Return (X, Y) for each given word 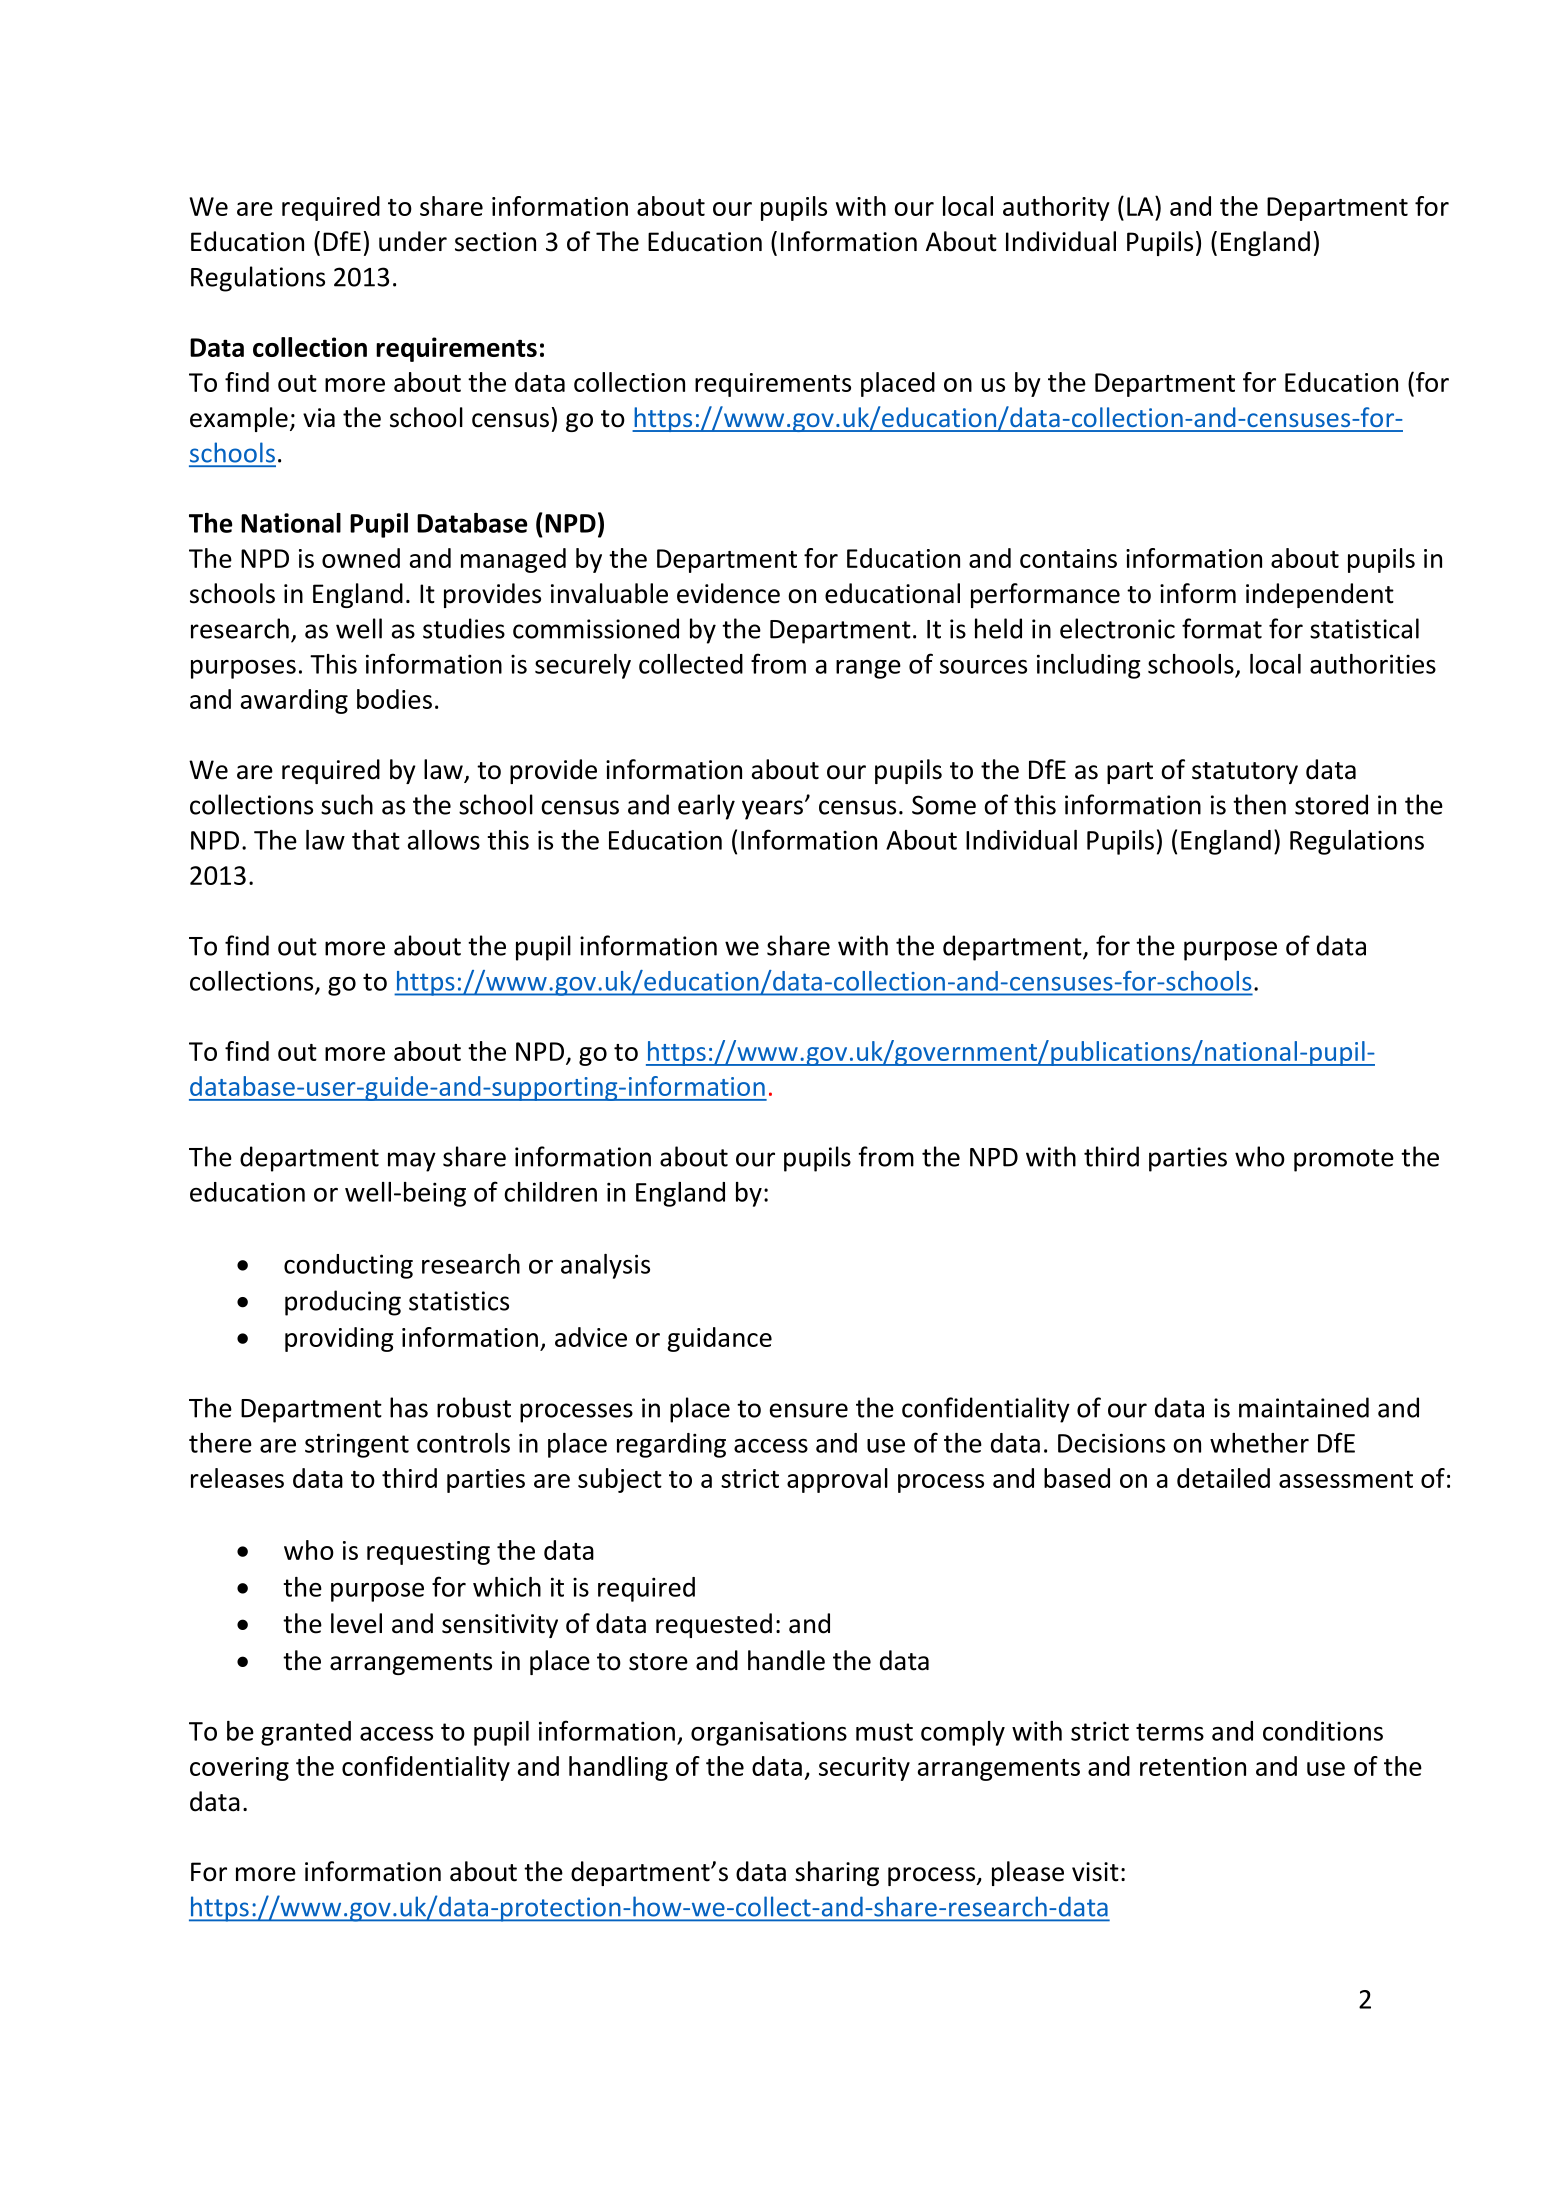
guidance (719, 1339)
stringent (357, 1445)
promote (1344, 1160)
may (412, 1162)
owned (361, 558)
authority (1056, 208)
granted (306, 1733)
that (376, 840)
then (1259, 804)
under (413, 241)
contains (1068, 558)
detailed (1223, 1478)
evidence (728, 593)
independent (1320, 595)
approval (837, 1480)
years (772, 810)
